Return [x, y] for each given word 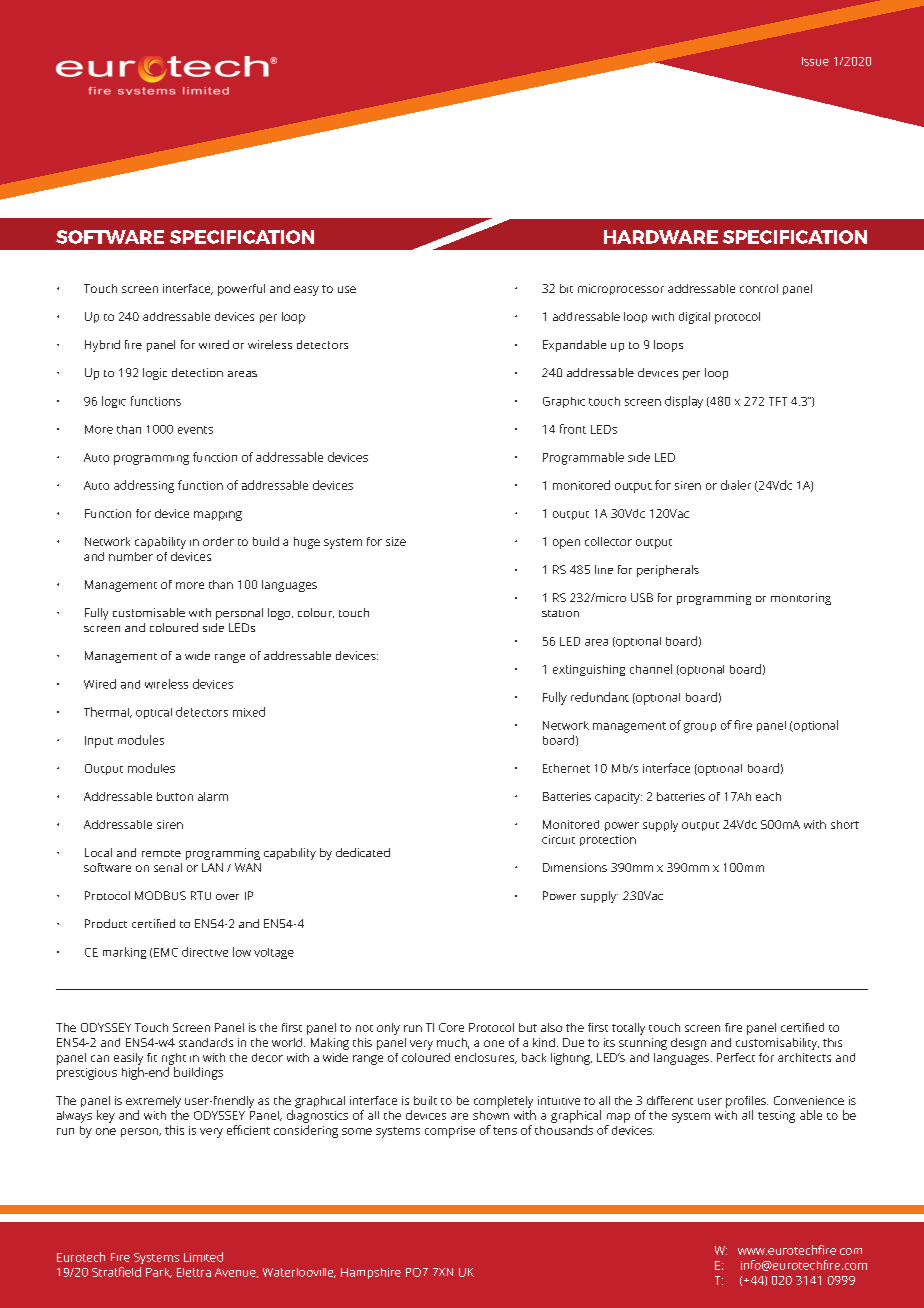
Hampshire [371, 1273]
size [396, 541]
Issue [815, 61]
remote [161, 853]
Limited [203, 1257]
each [768, 796]
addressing [144, 486]
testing [776, 1117]
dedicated [363, 852]
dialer [736, 485]
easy [306, 291]
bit [566, 288]
